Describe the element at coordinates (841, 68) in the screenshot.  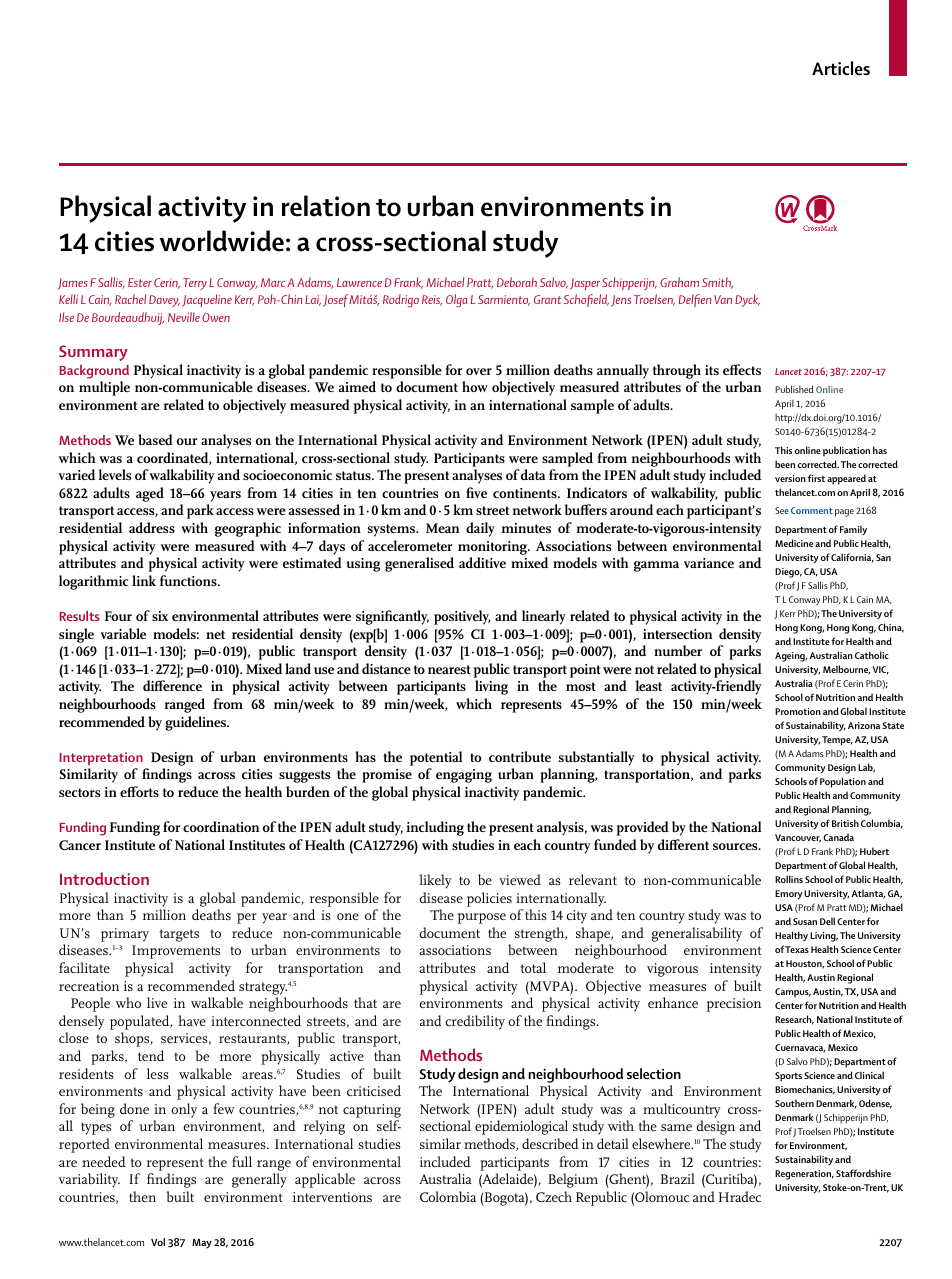
I see `Articles` at that location.
